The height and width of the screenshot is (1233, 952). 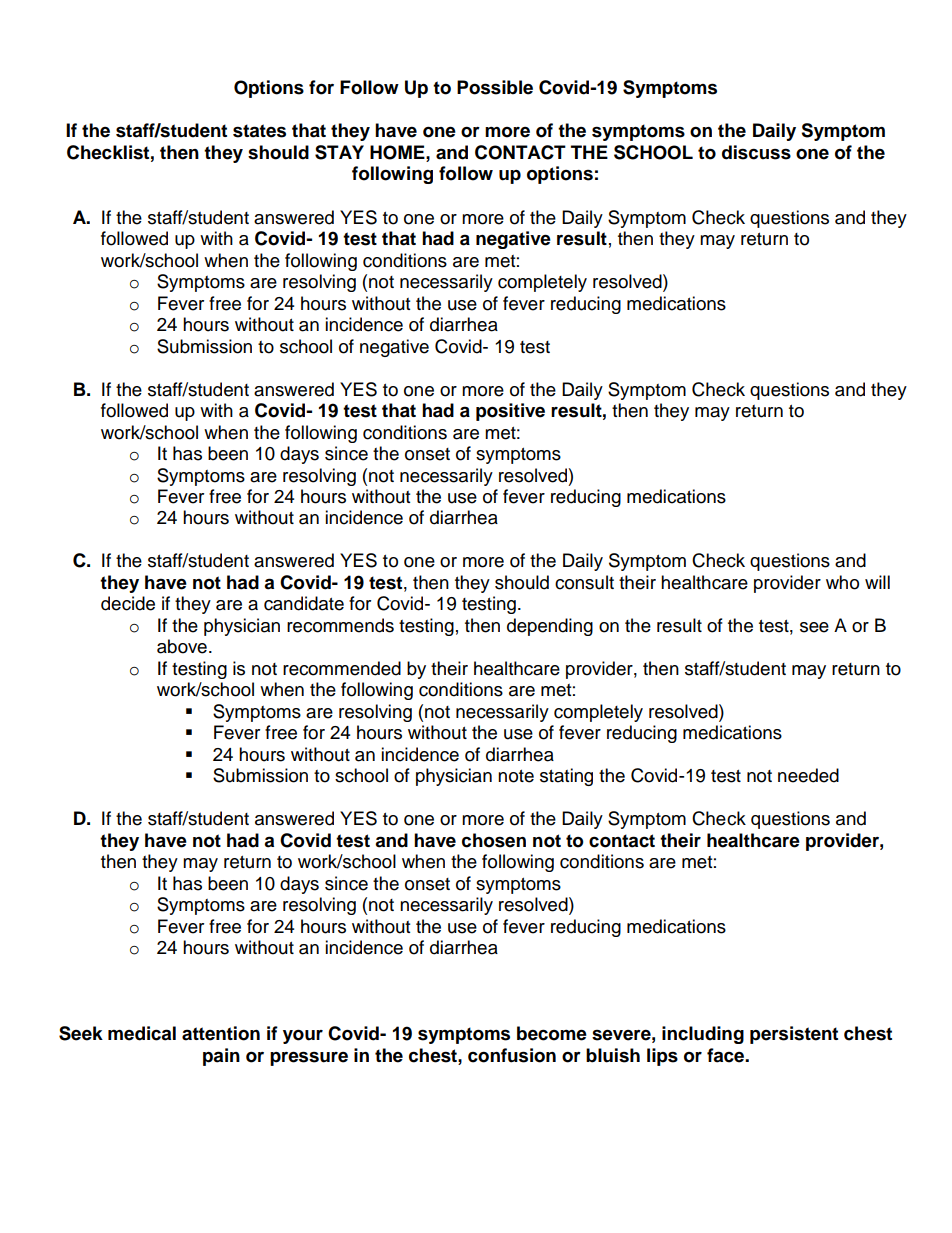 What do you see at coordinates (512, 1055) in the screenshot?
I see `confusion` at bounding box center [512, 1055].
